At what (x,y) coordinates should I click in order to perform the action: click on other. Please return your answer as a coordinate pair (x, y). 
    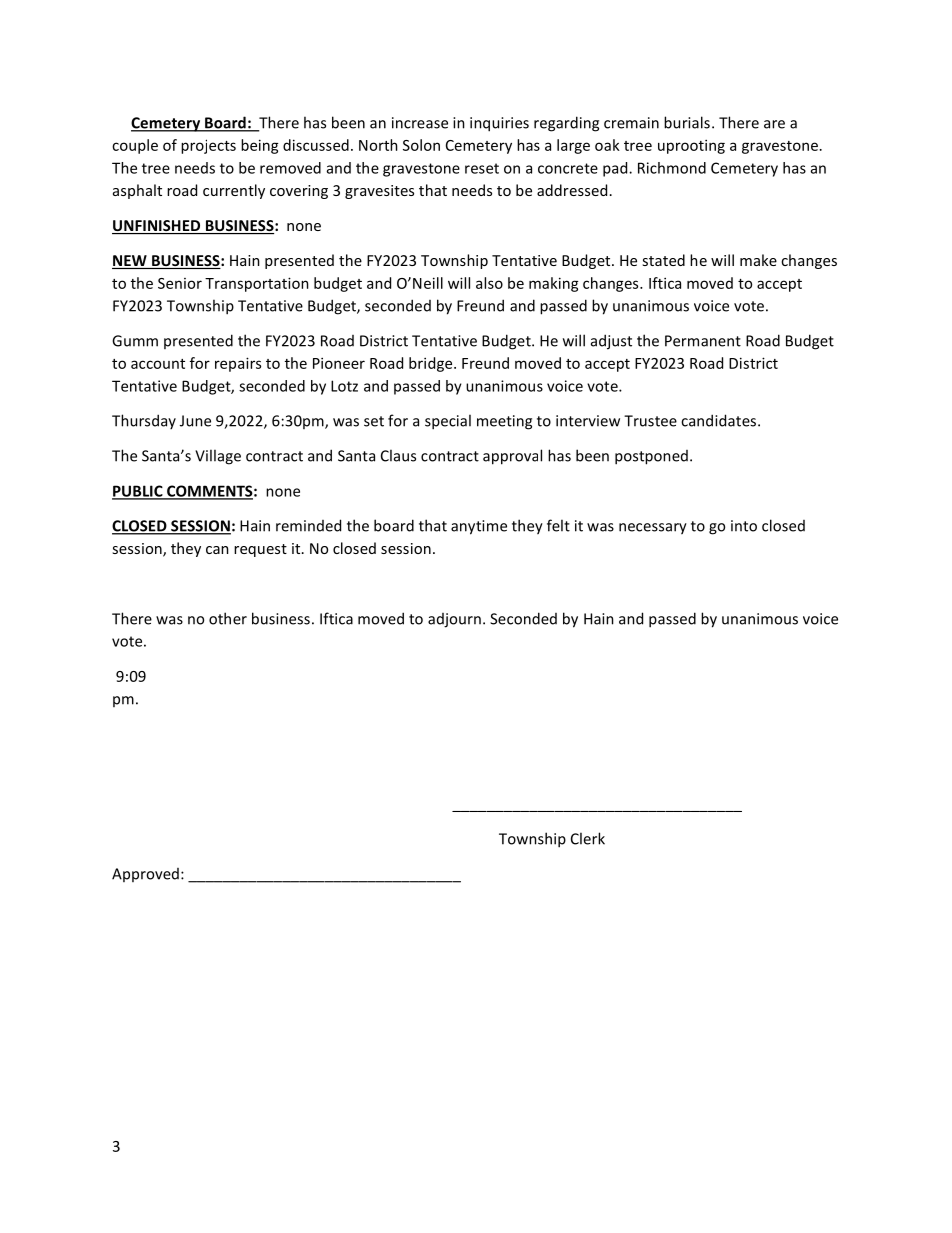
    Looking at the image, I should click on (228, 618).
